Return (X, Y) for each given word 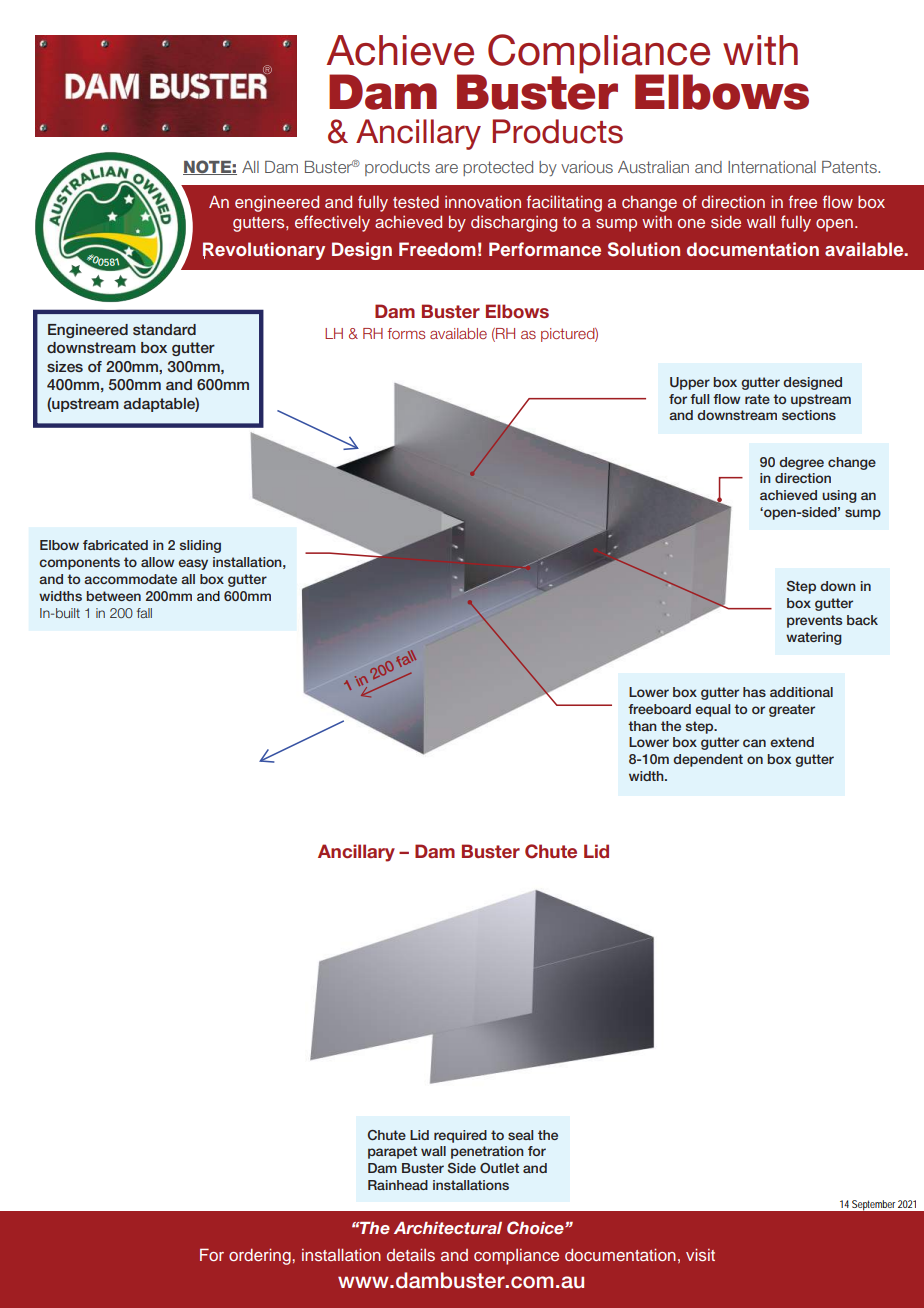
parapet (392, 1152)
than (642, 726)
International (772, 167)
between (113, 596)
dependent (708, 760)
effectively (332, 223)
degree (801, 463)
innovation (483, 202)
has (754, 692)
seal (520, 1135)
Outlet (499, 1168)
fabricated (115, 545)
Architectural (448, 1228)
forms (406, 333)
